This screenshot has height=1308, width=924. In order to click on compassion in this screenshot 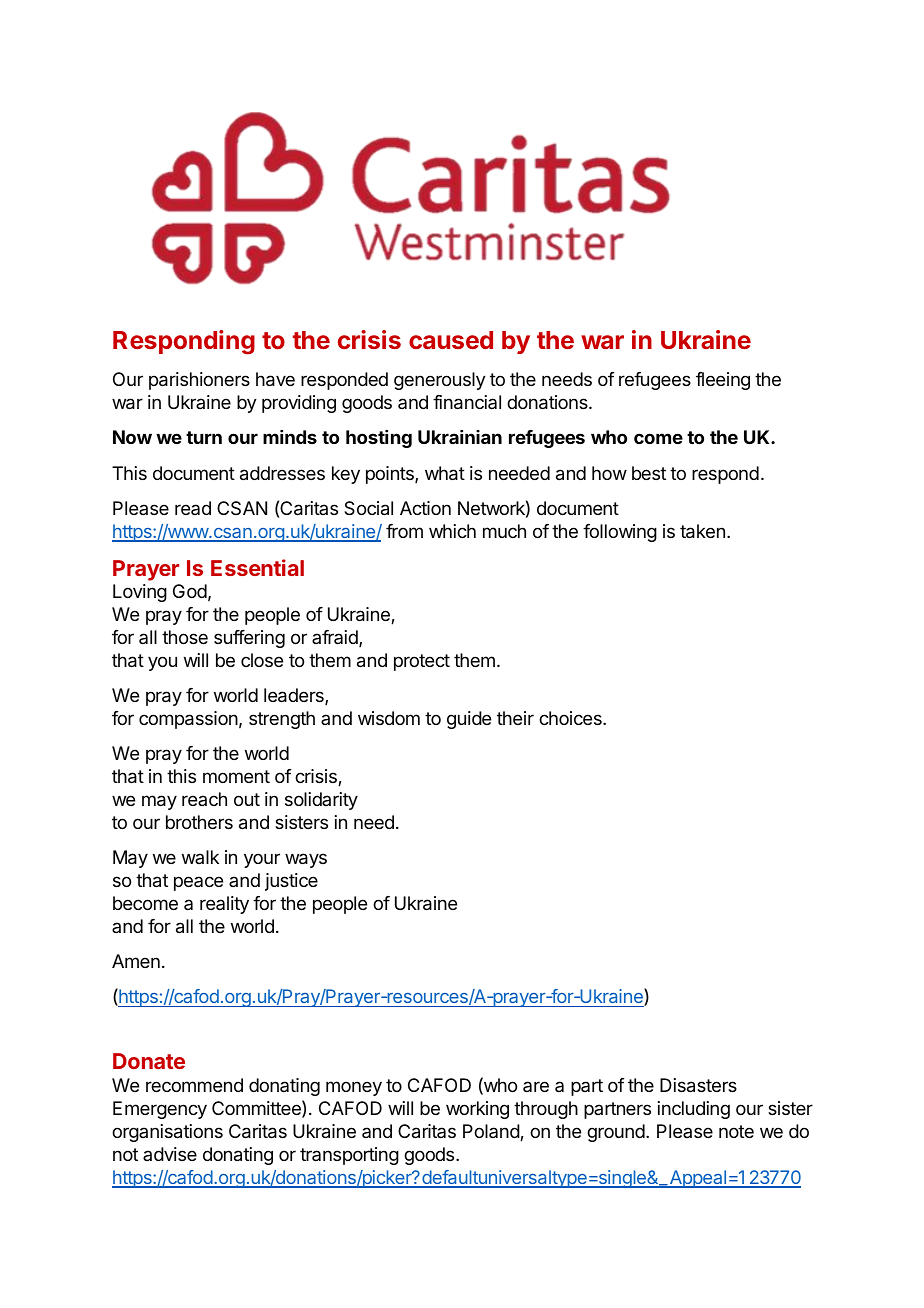, I will do `click(188, 720)`.
